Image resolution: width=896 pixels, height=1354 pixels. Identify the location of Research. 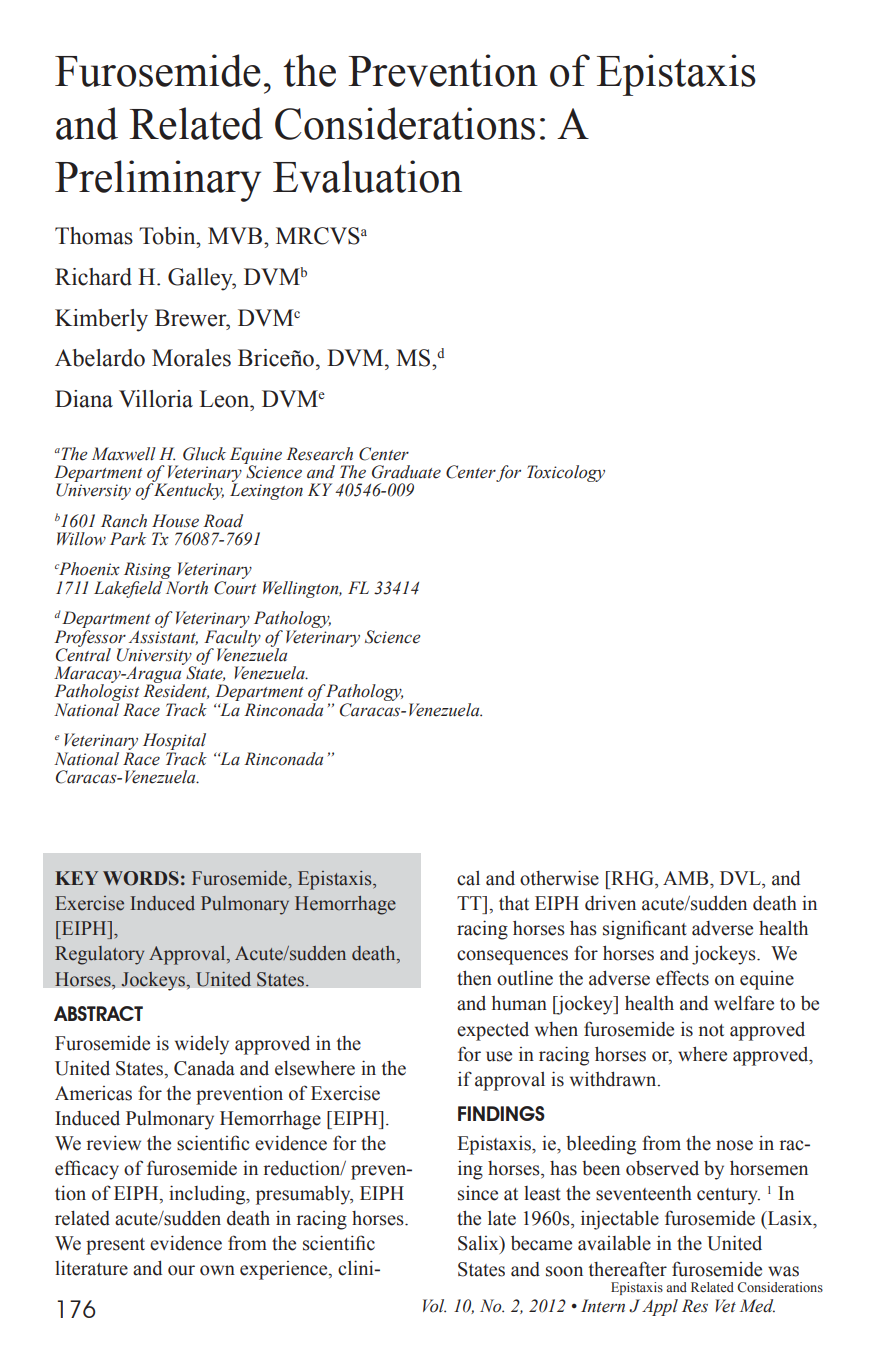
(319, 454).
